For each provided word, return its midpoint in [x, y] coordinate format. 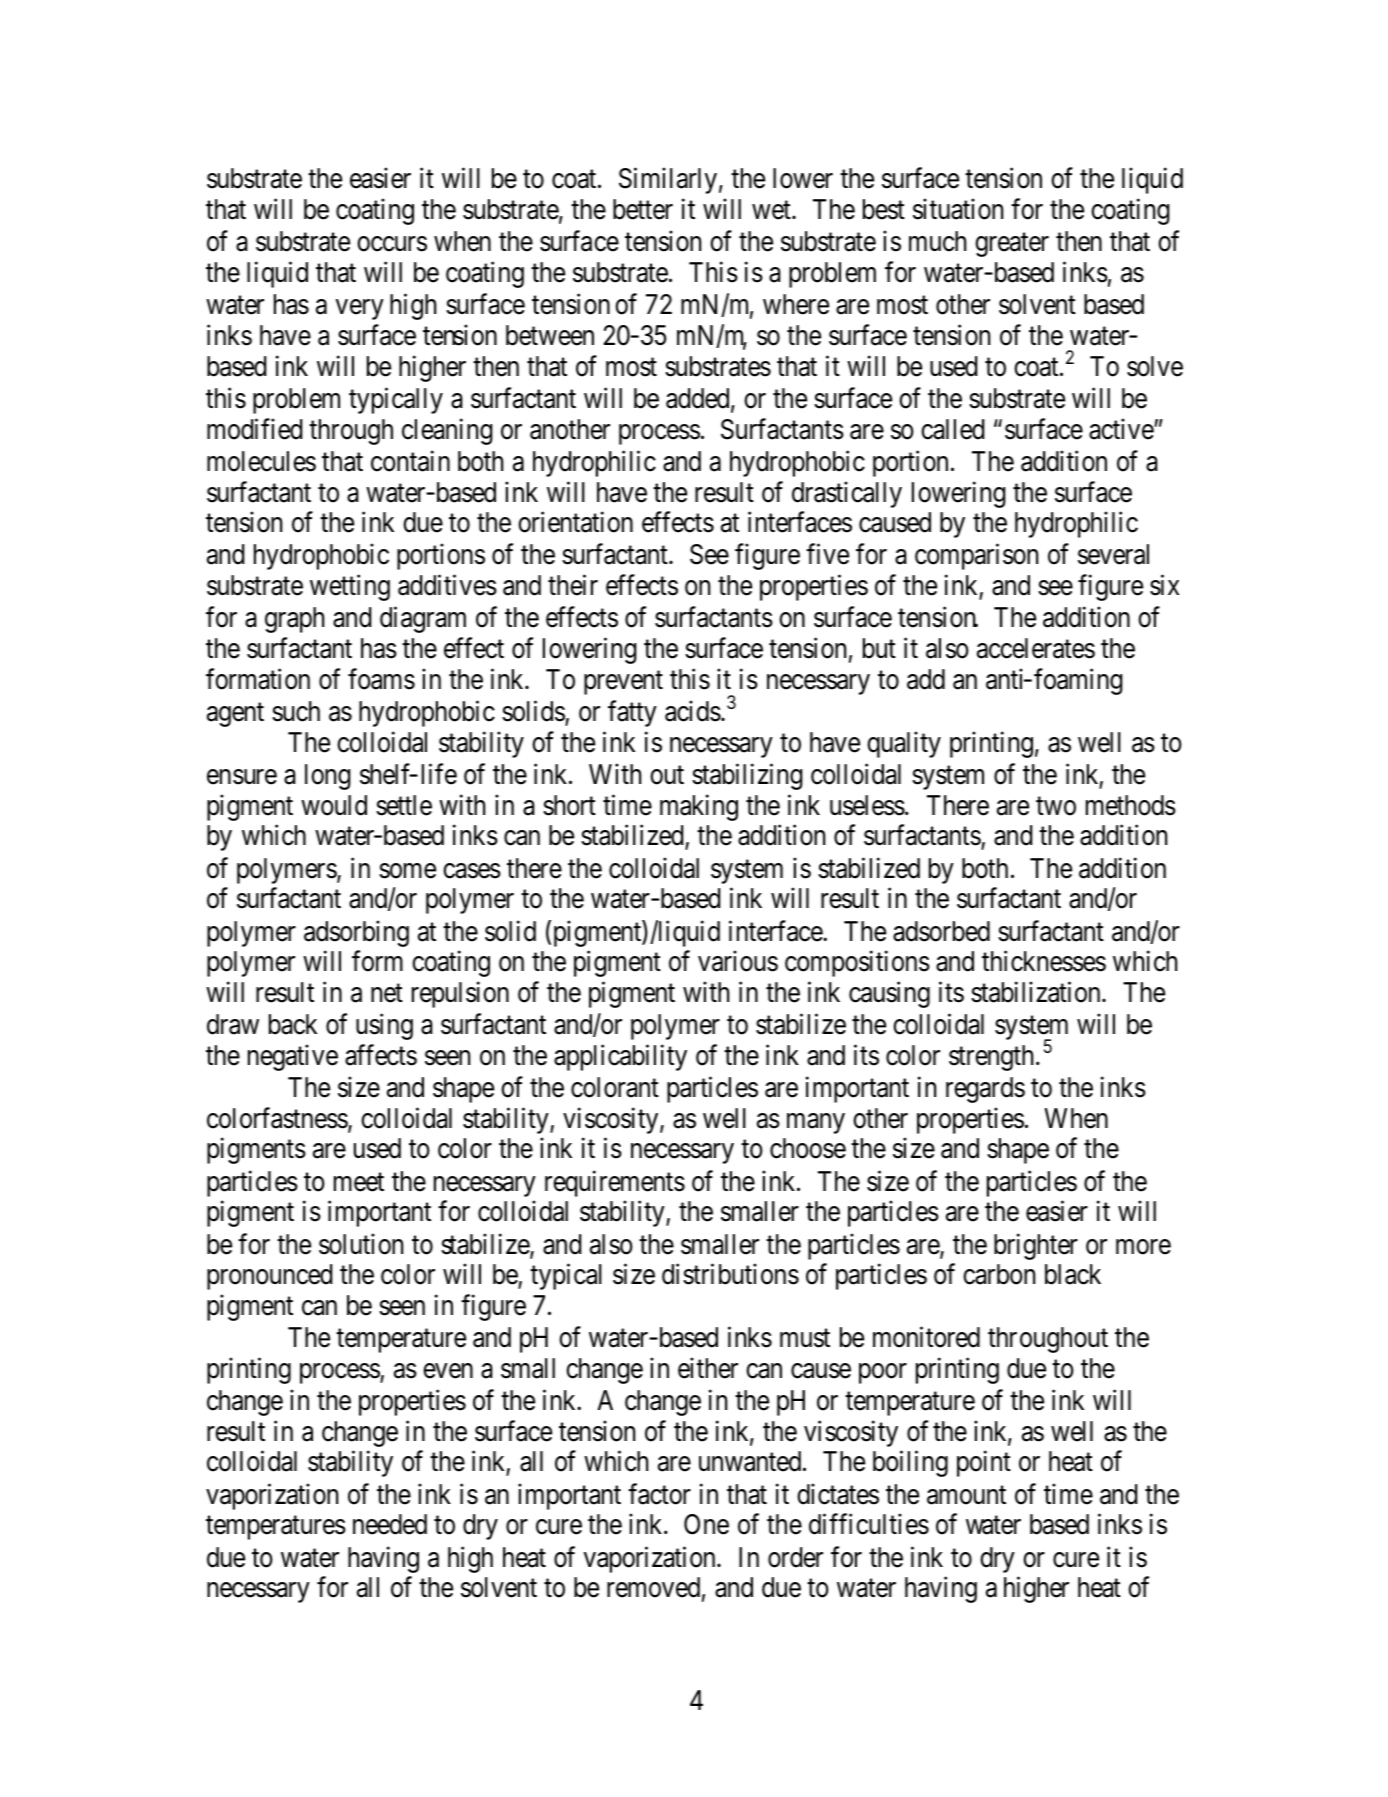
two [1056, 806]
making [699, 807]
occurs [392, 244]
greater [1012, 245]
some [407, 871]
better [643, 209]
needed [390, 1524]
